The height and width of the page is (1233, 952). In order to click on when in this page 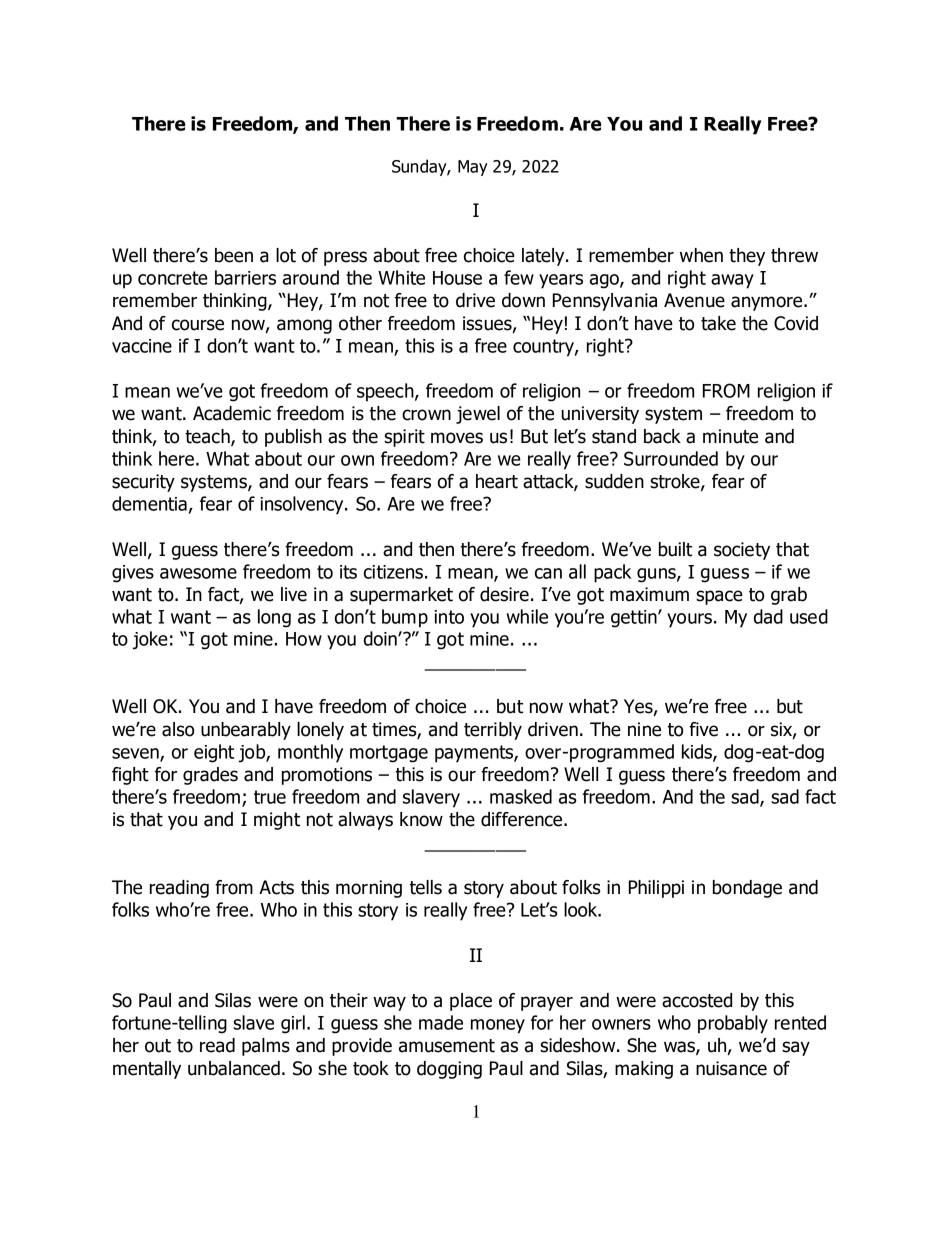, I will do `click(701, 255)`.
